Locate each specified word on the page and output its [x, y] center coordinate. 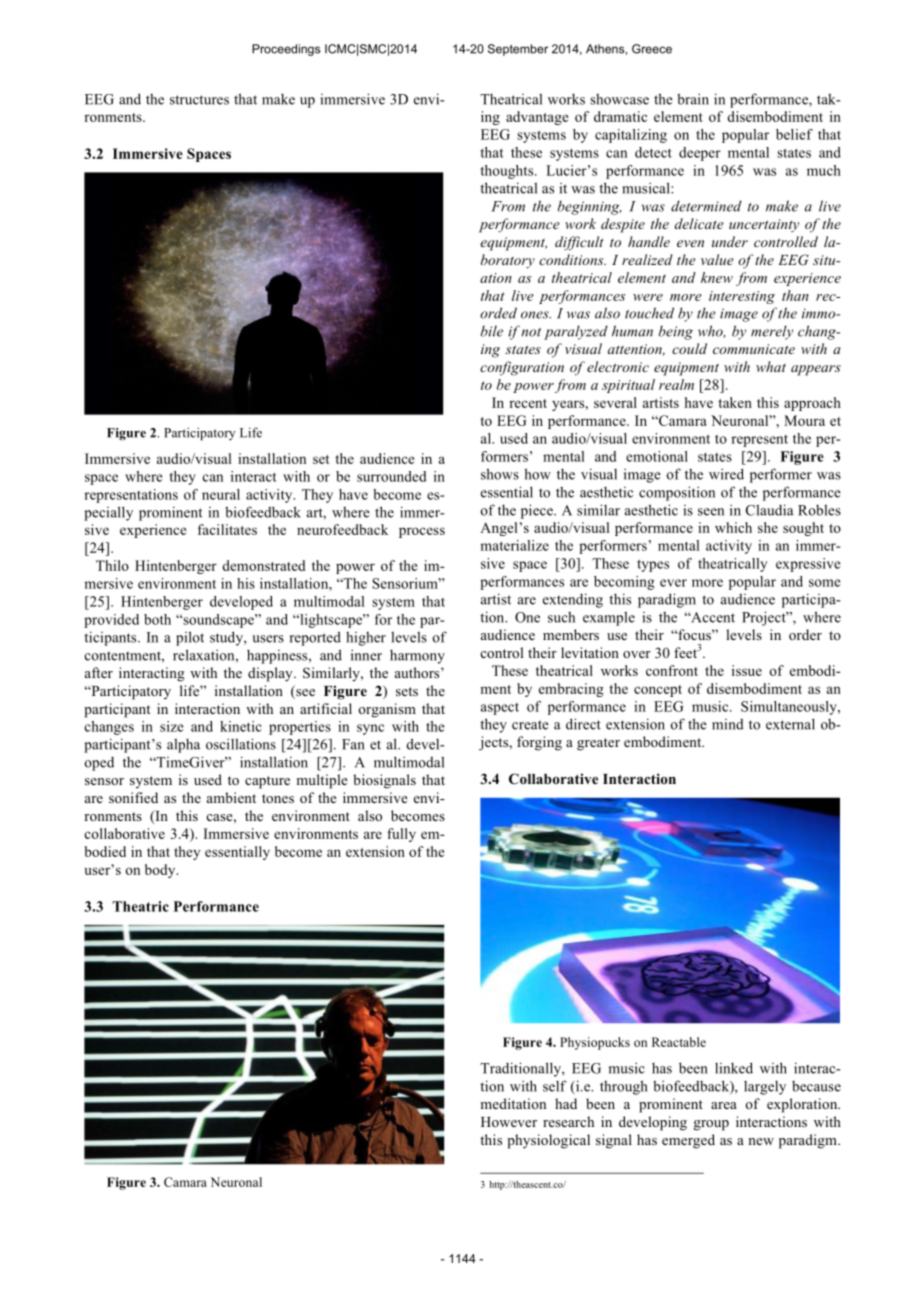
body [161, 871]
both [157, 619]
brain [693, 99]
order [805, 634]
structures [199, 100]
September [518, 50]
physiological [548, 1141]
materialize [514, 545]
